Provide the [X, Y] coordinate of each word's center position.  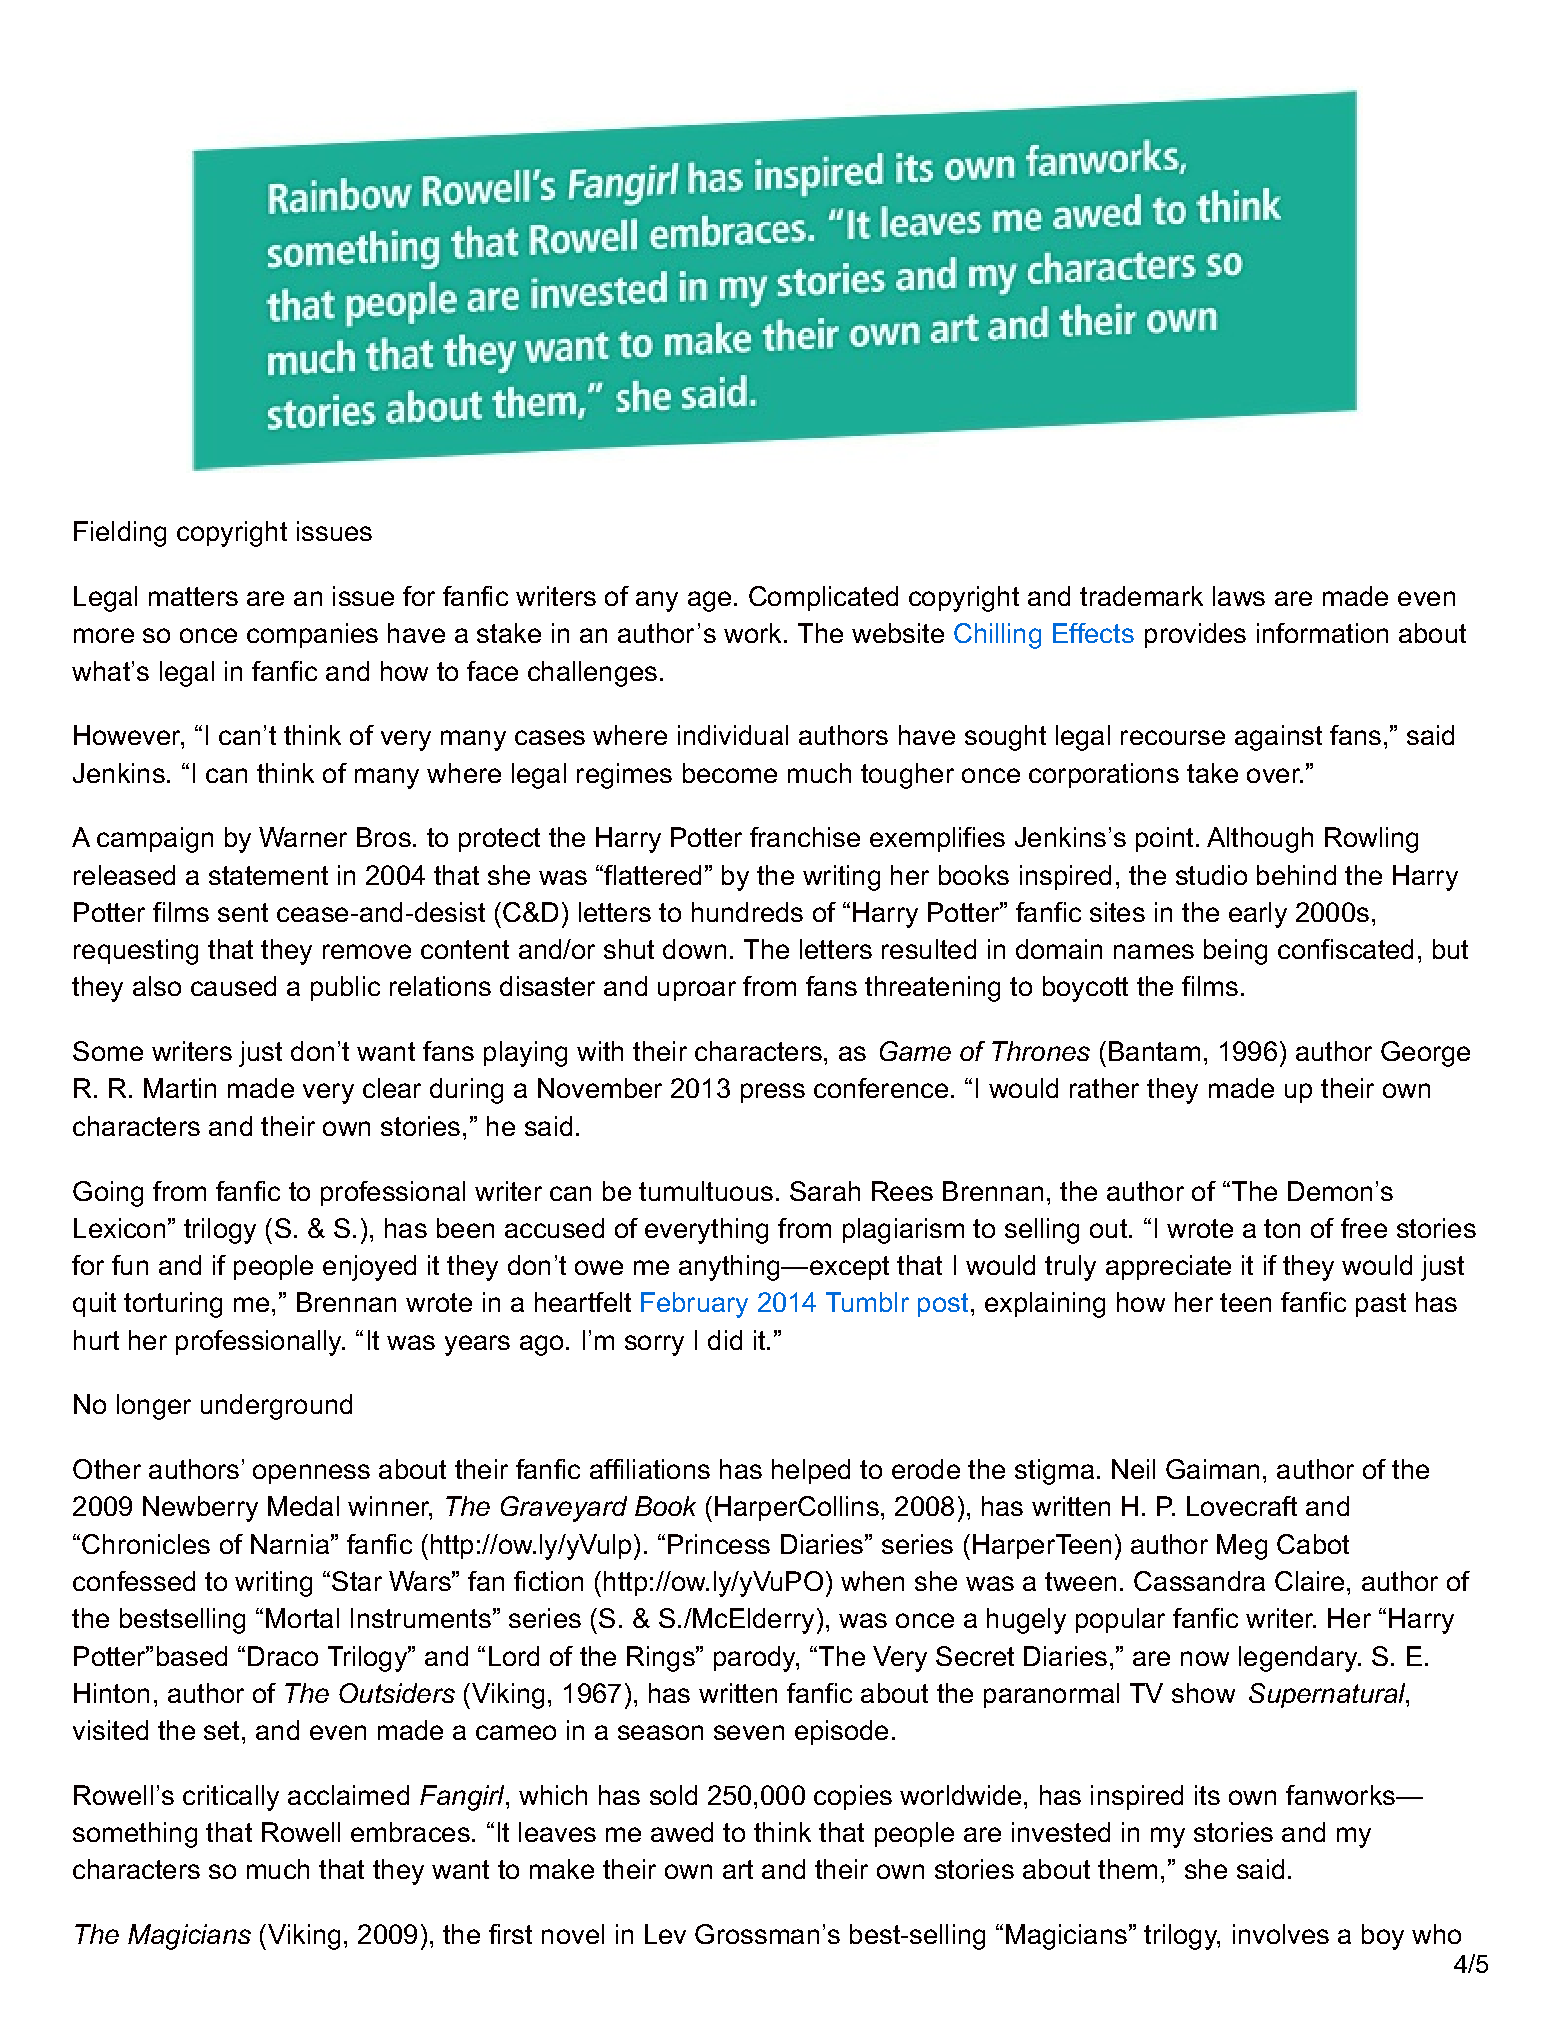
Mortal [302, 1618]
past [1381, 1305]
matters [193, 596]
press [773, 1093]
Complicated [823, 598]
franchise [805, 837]
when [872, 1581]
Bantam [1154, 1051]
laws [1239, 596]
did [725, 1340]
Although [1260, 840]
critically [231, 1798]
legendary [1299, 1659]
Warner [303, 837]
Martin [180, 1088]
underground [276, 1407]
